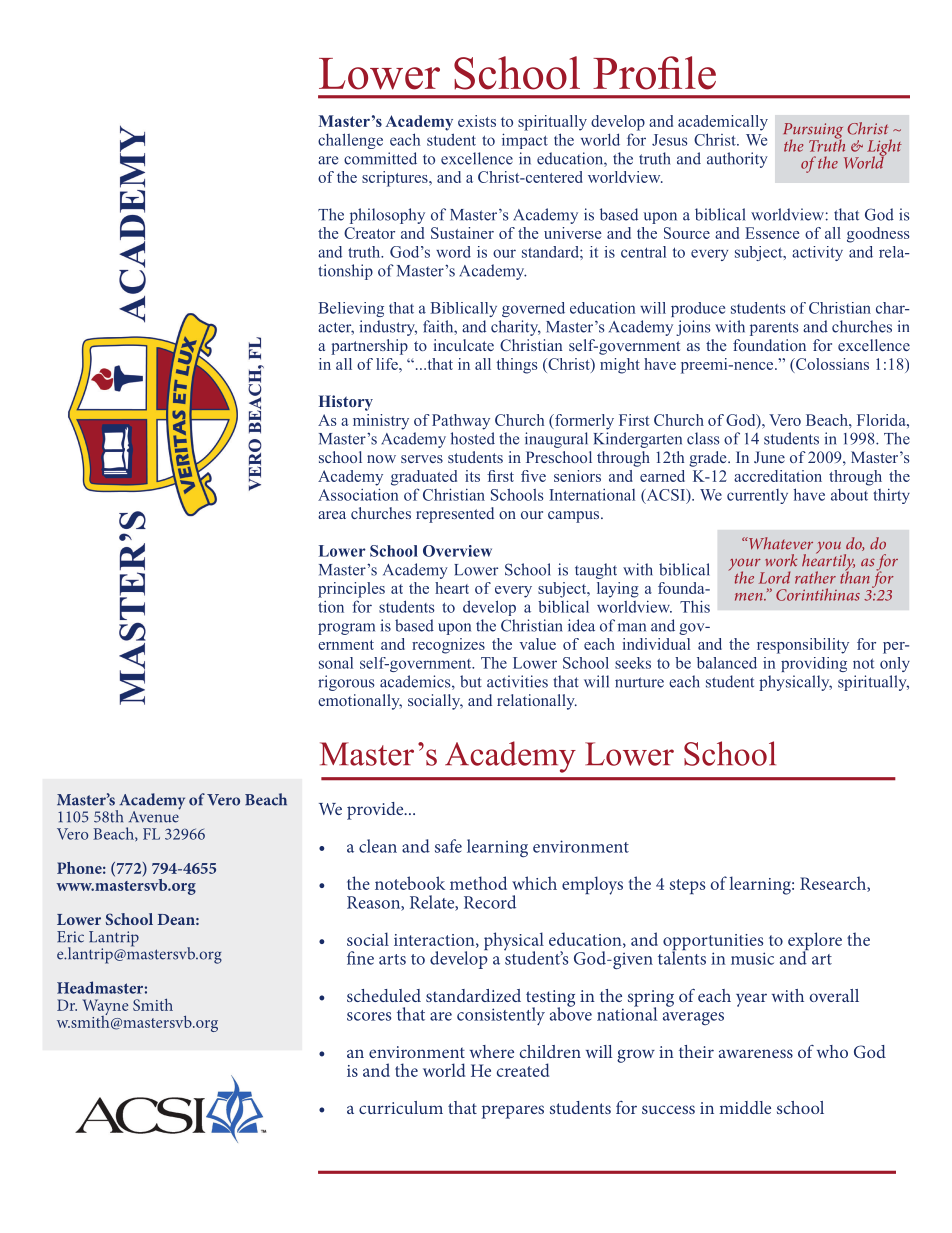 The height and width of the image is (1233, 952). I want to click on Believing, so click(351, 309).
